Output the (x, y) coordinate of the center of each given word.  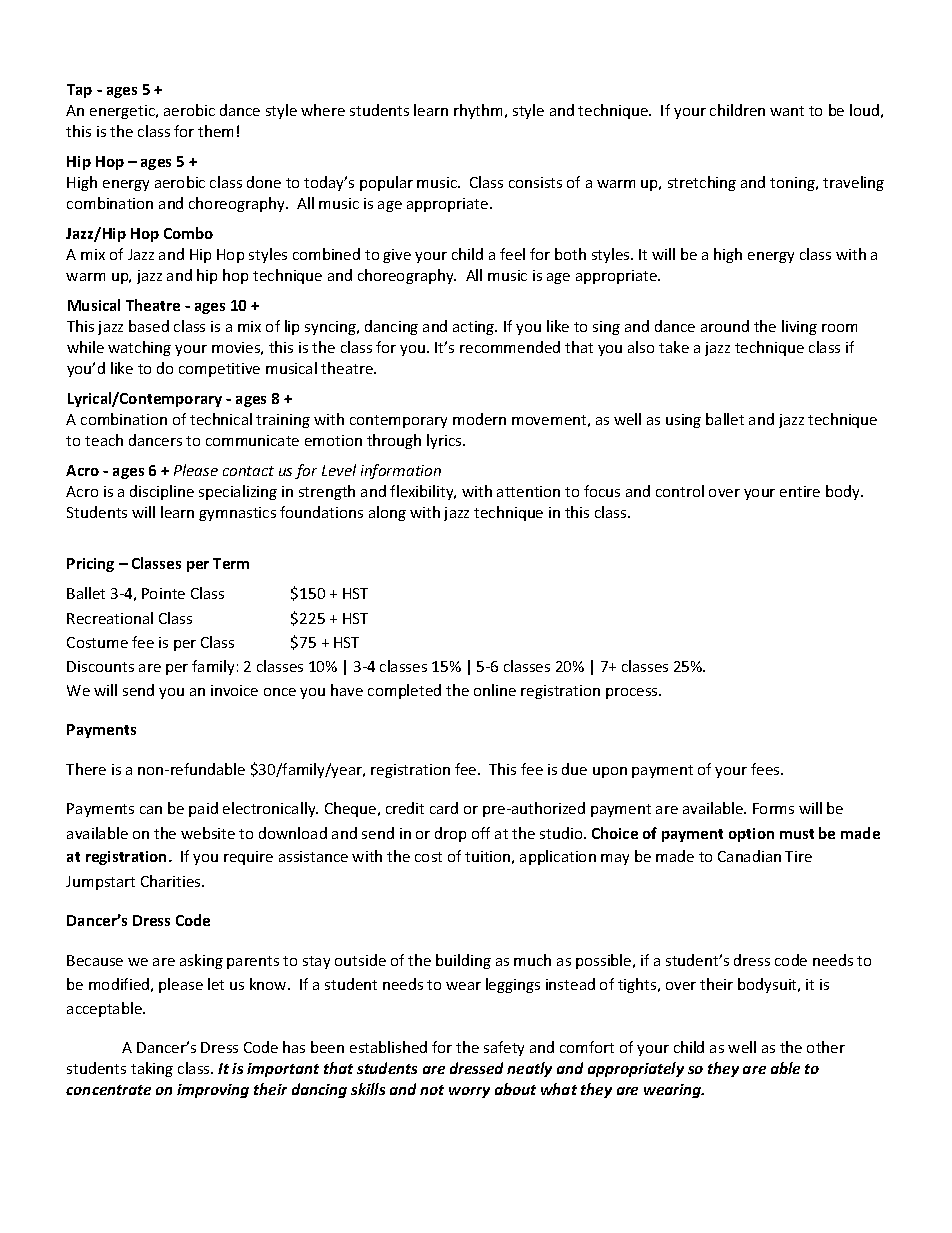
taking (152, 1069)
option (751, 835)
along (387, 513)
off (481, 833)
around (725, 326)
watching (139, 348)
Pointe (163, 593)
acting (475, 328)
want (787, 111)
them (215, 131)
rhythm (480, 111)
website (208, 833)
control (680, 491)
